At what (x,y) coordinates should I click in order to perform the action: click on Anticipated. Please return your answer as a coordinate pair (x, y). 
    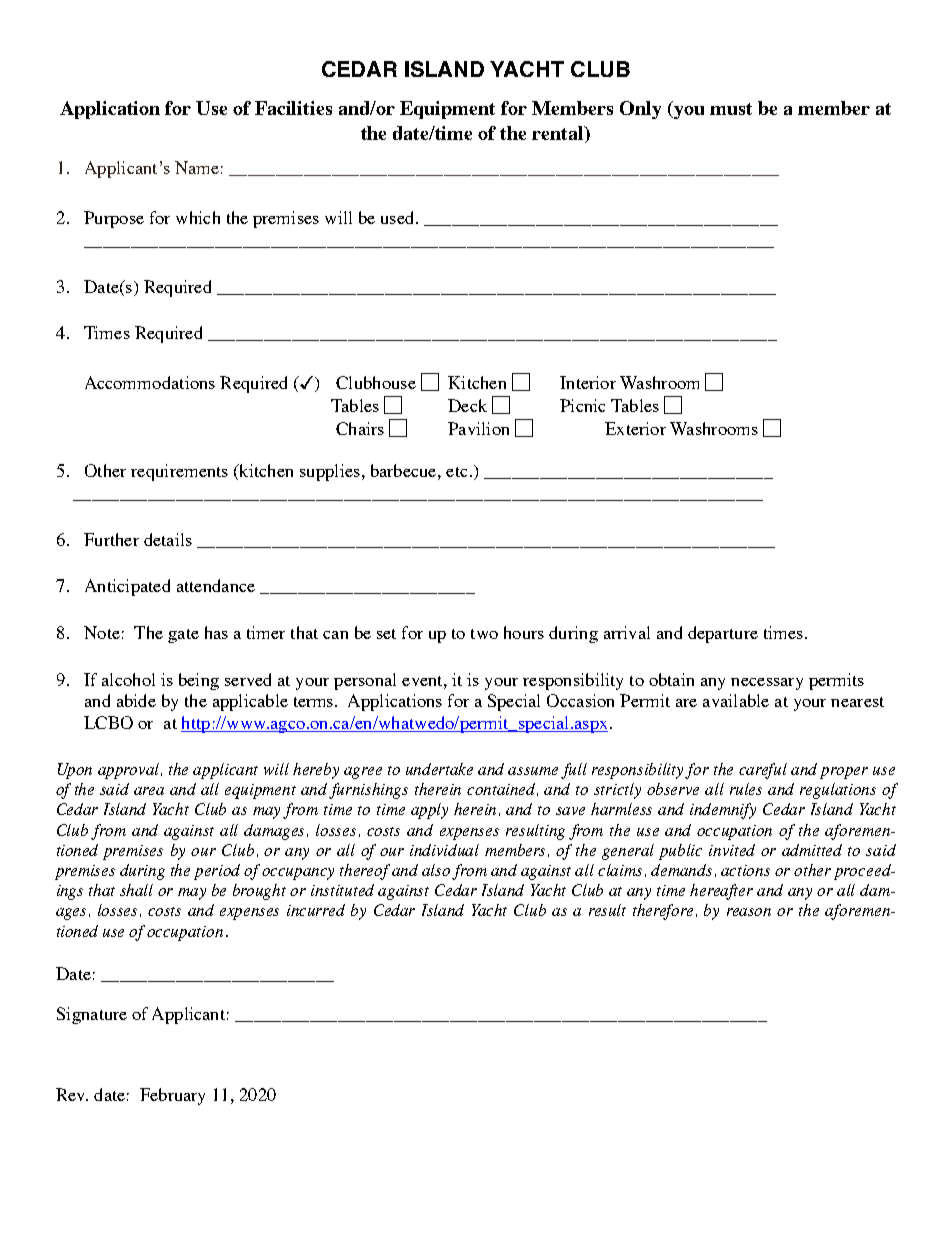
    Looking at the image, I should click on (127, 587).
